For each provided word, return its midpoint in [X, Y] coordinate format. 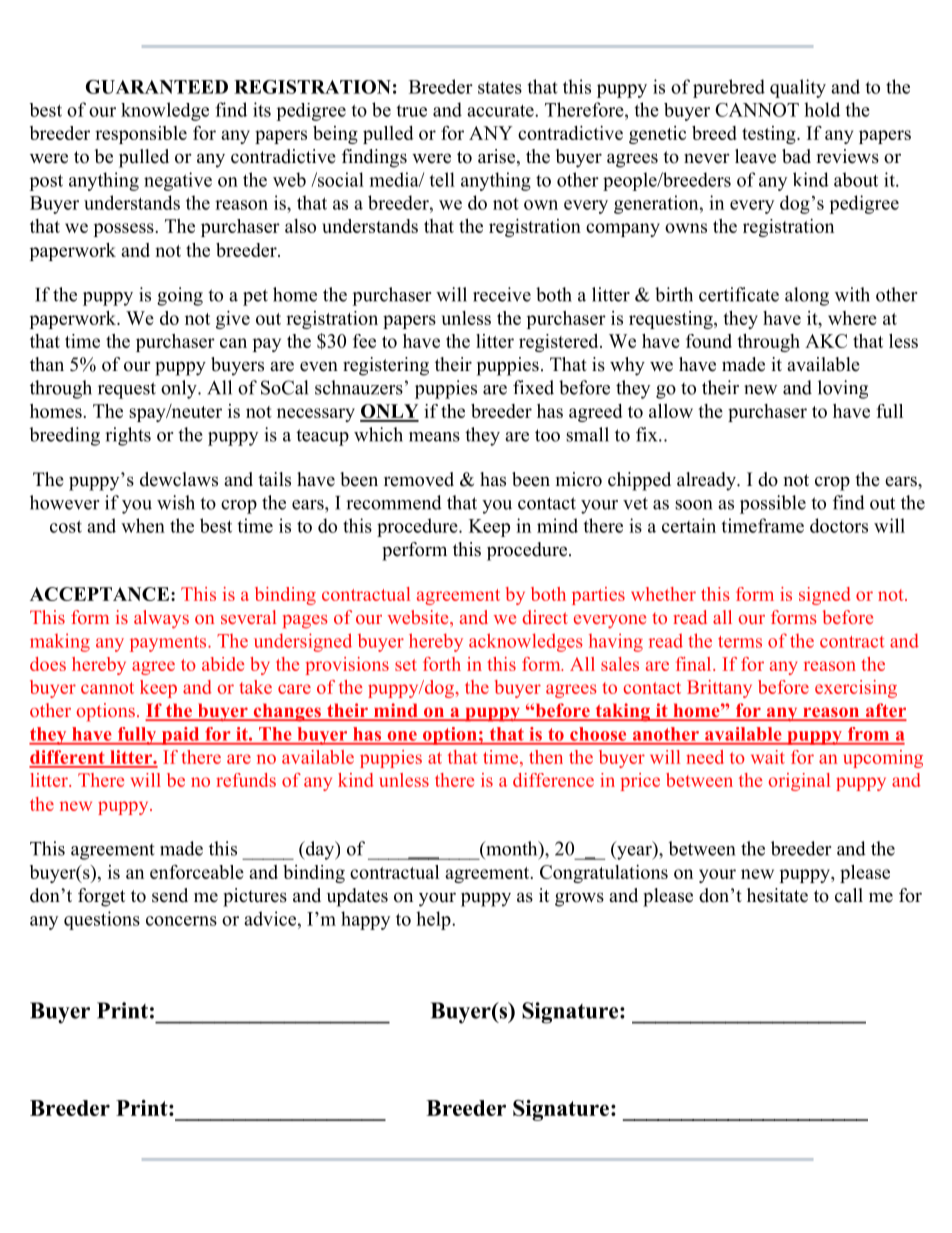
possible [773, 504]
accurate [501, 110]
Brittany [719, 689]
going [180, 296]
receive [502, 294]
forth [442, 664]
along [807, 296]
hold [822, 109]
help [434, 920]
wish [176, 502]
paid [180, 736]
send [170, 895]
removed [419, 479]
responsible [141, 135]
